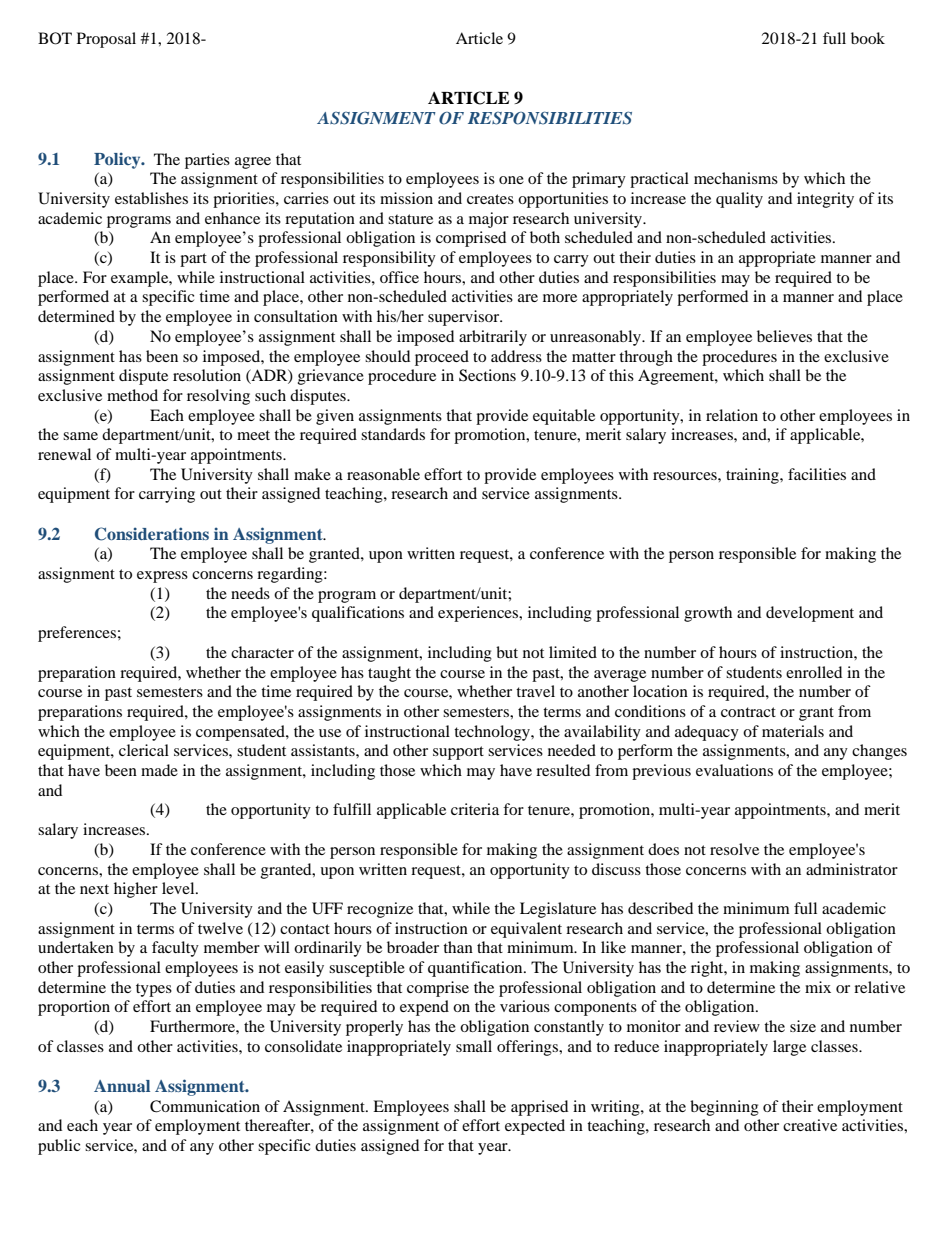 The image size is (952, 1233). Describe the element at coordinates (868, 38) in the document. I see `book` at that location.
